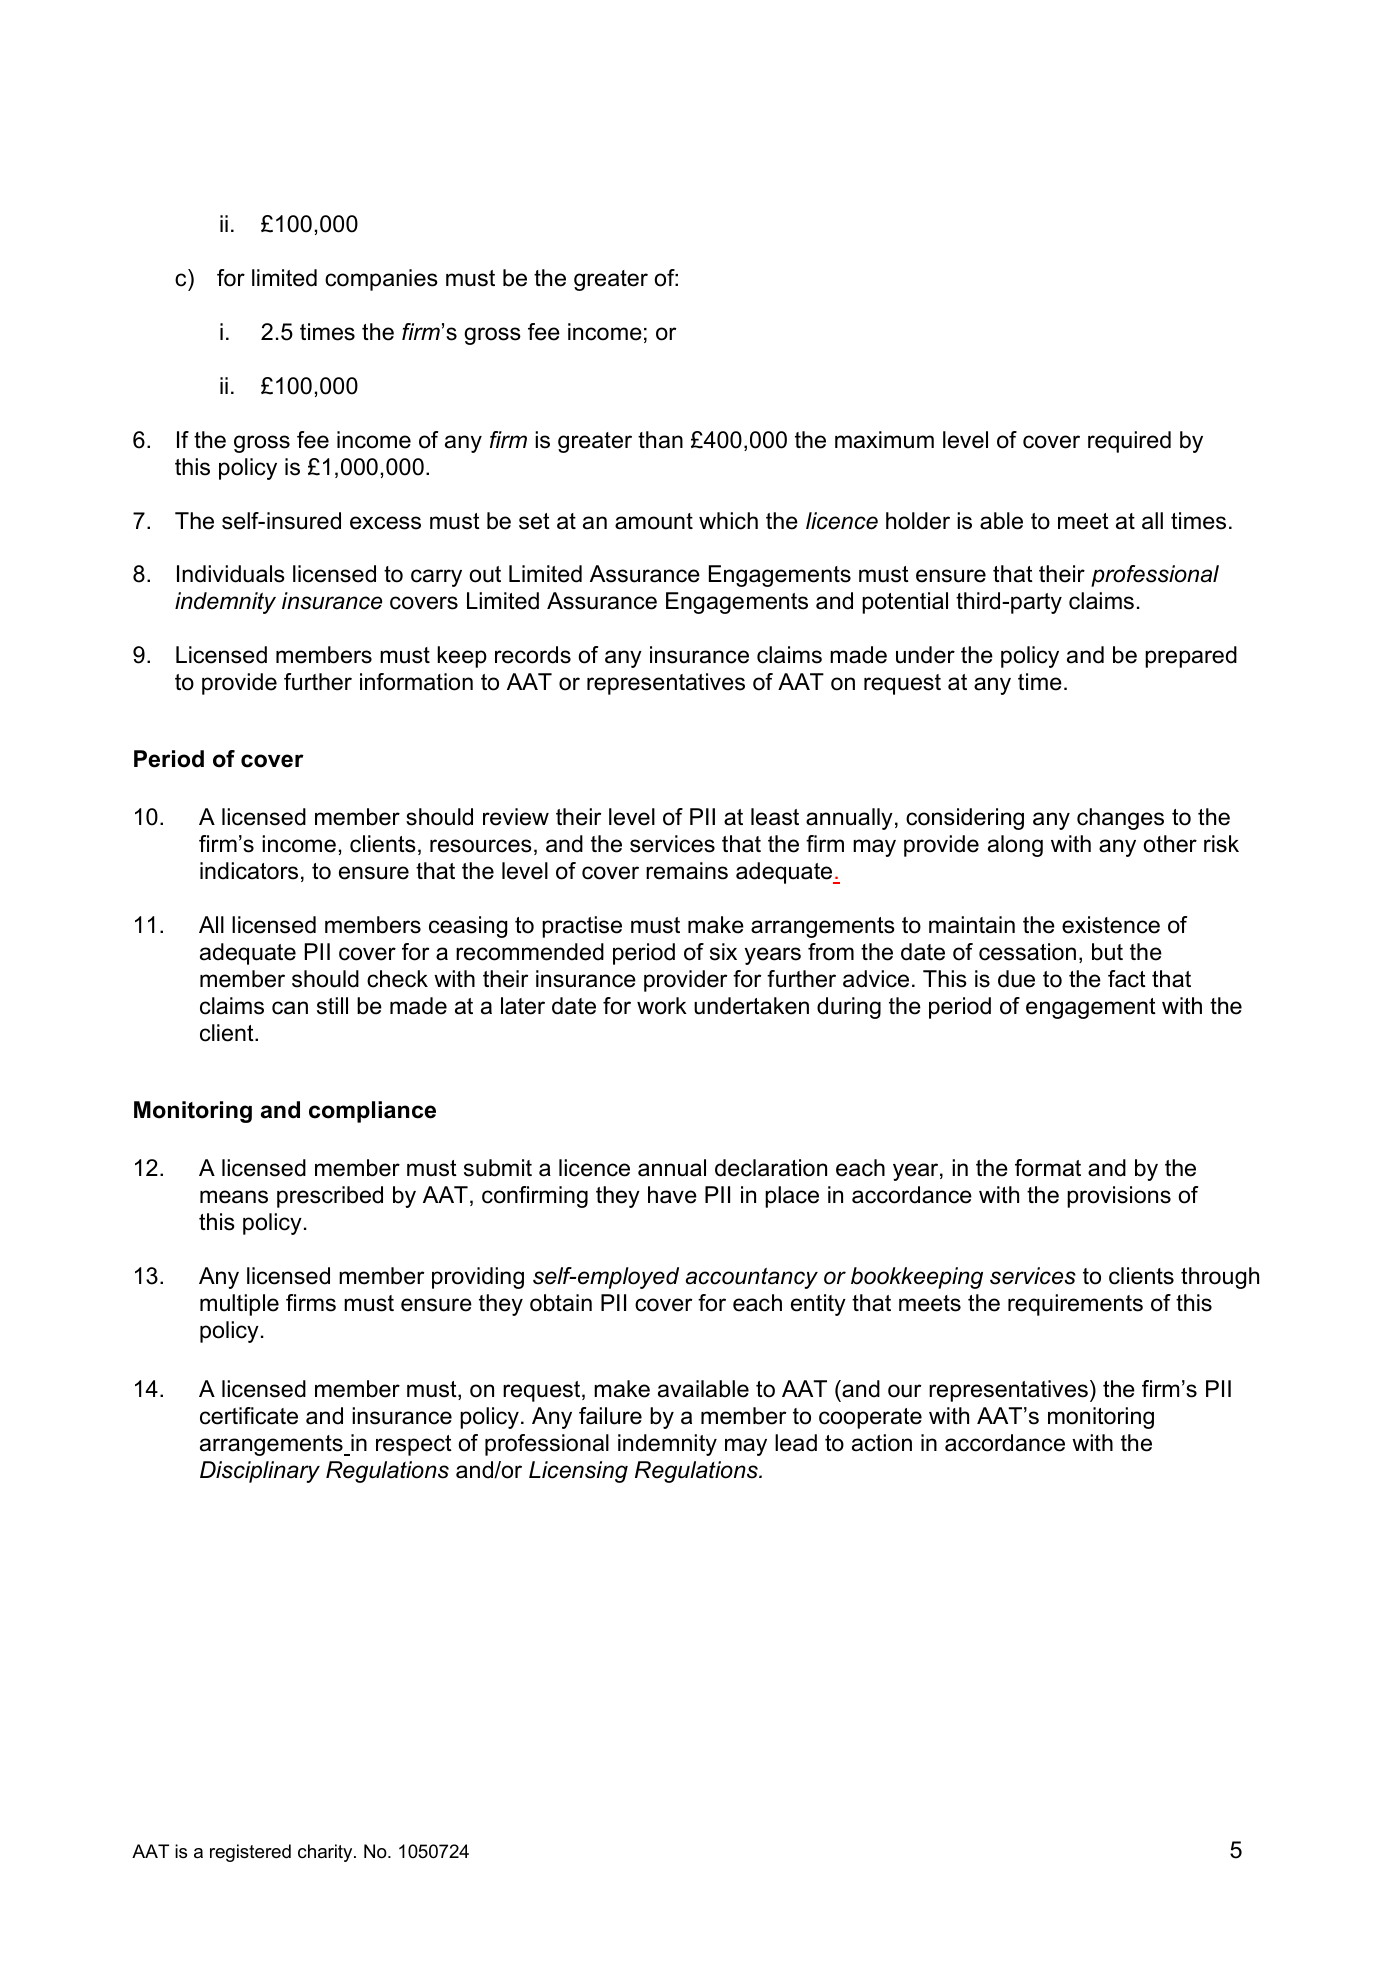 The image size is (1395, 1973). Describe the element at coordinates (239, 1305) in the screenshot. I see `multiple` at that location.
